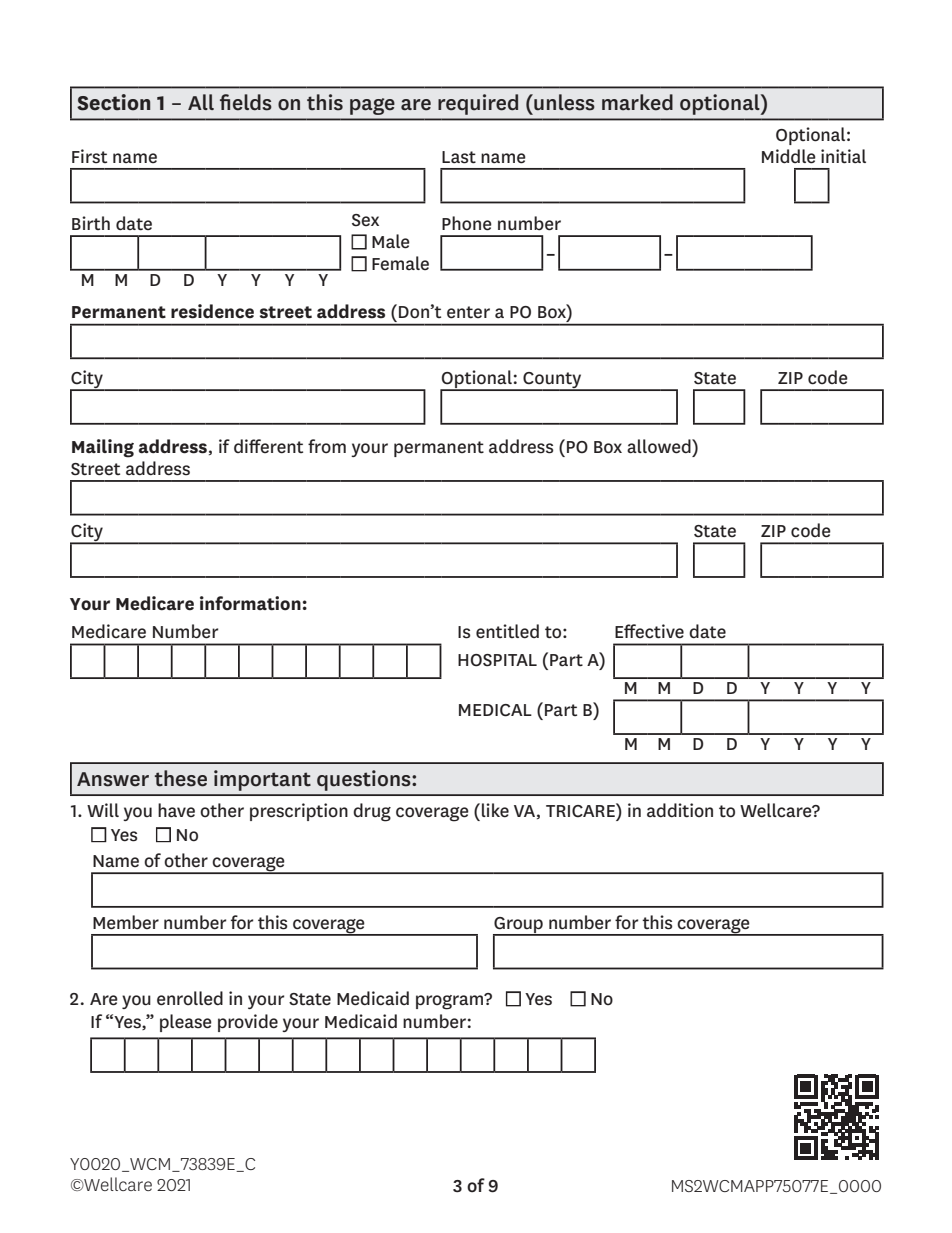  What do you see at coordinates (190, 998) in the document?
I see `enrolled` at bounding box center [190, 998].
